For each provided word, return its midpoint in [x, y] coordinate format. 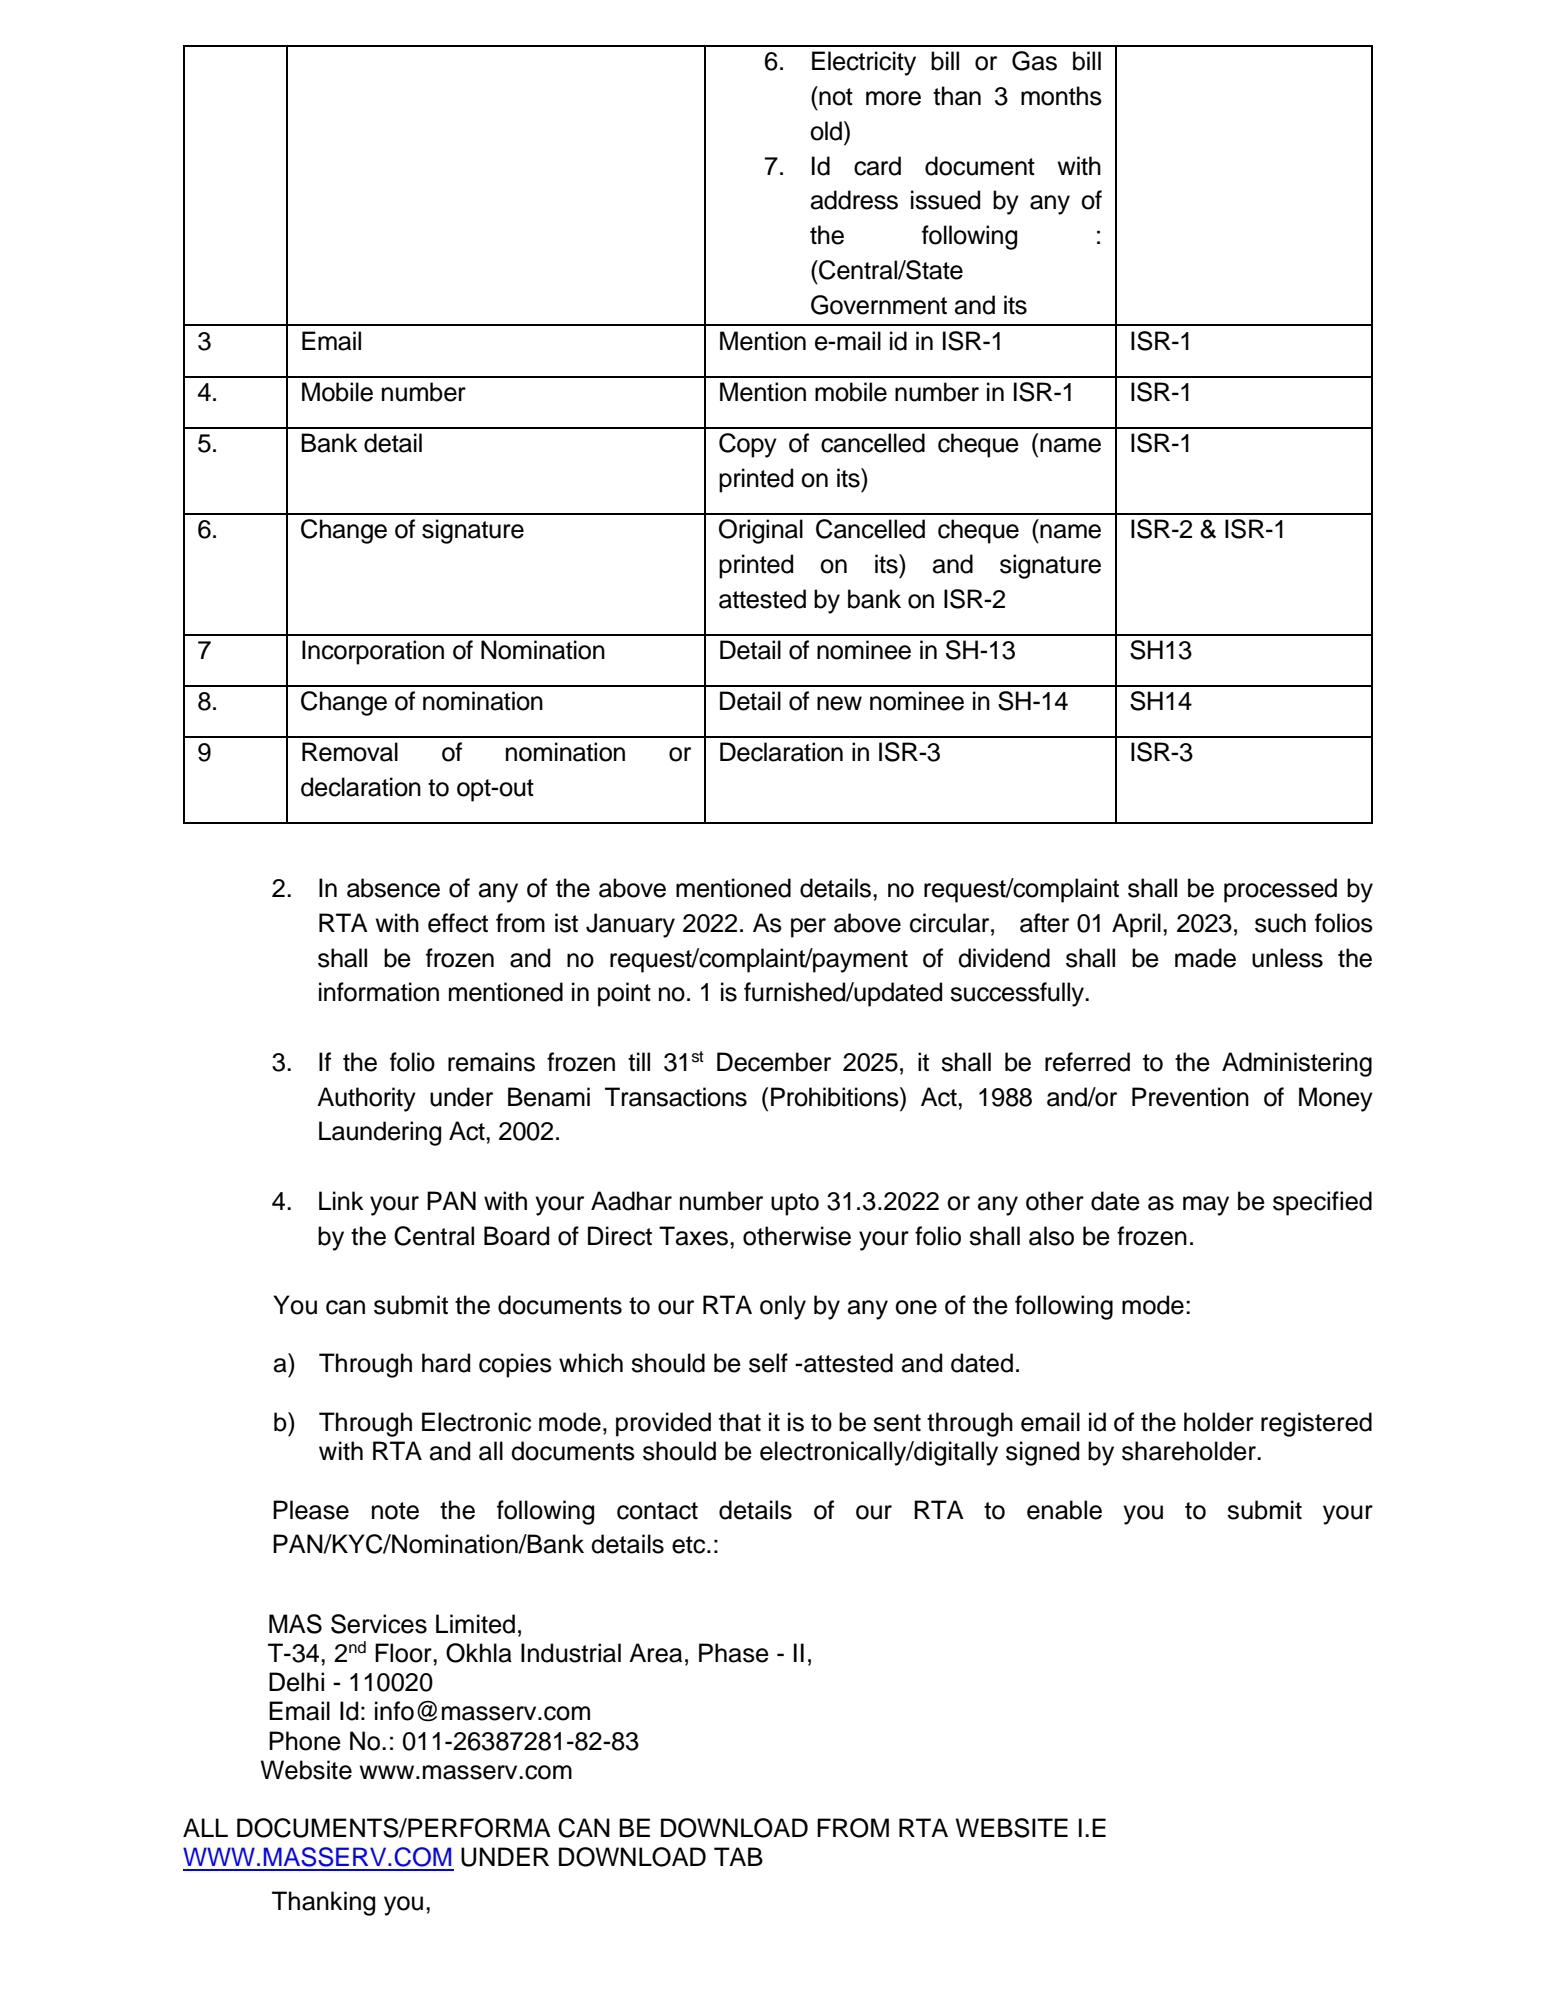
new [839, 703]
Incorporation [373, 652]
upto [795, 1204]
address [854, 200]
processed [1280, 890]
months [1061, 96]
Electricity [864, 63]
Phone [305, 1741]
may [1206, 1206]
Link [341, 1200]
